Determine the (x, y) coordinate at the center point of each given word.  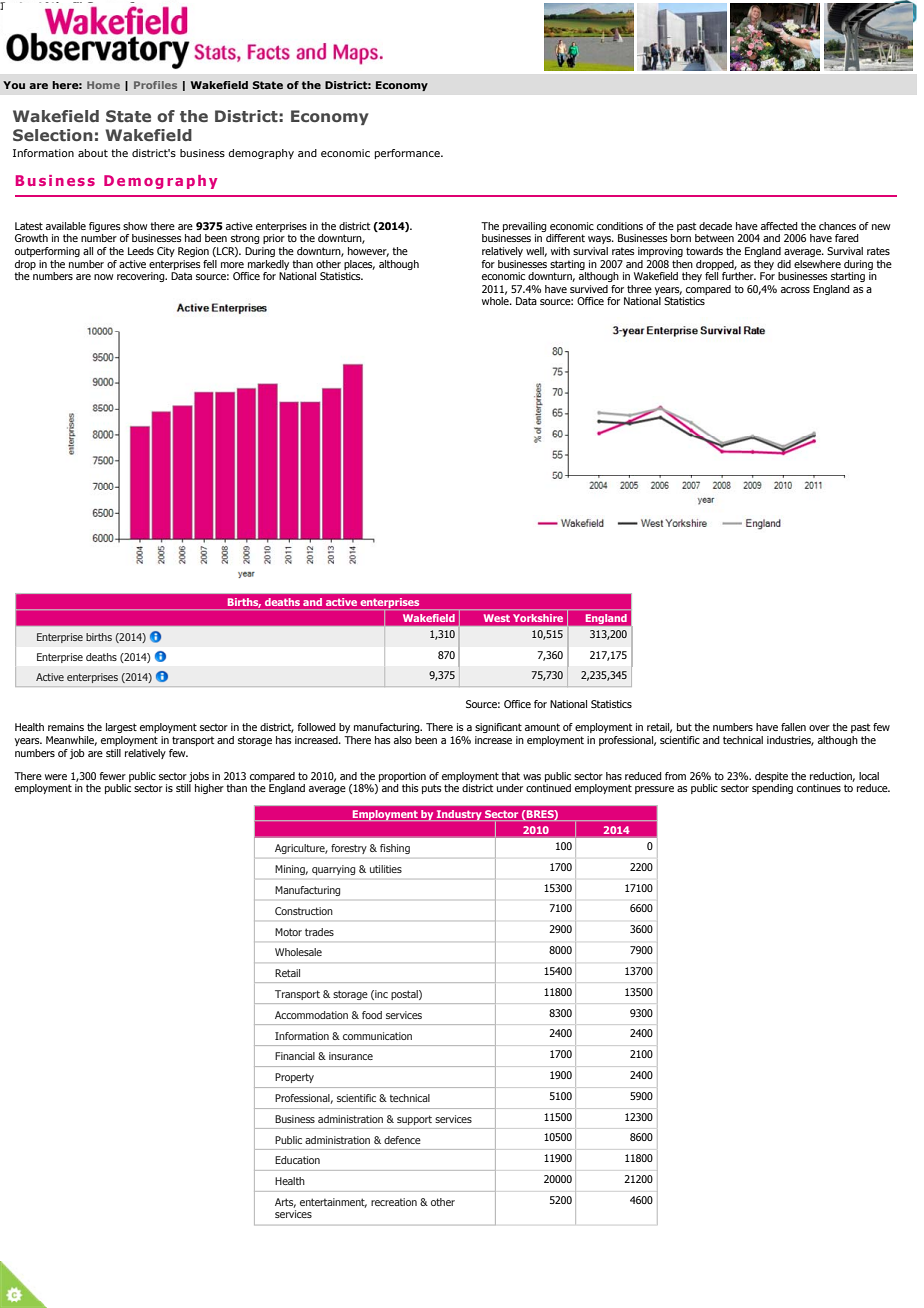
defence (402, 1140)
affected (779, 226)
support (414, 1120)
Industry (459, 815)
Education (297, 1160)
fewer (112, 776)
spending (772, 789)
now (103, 277)
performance (408, 154)
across (795, 290)
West (497, 618)
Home (103, 85)
